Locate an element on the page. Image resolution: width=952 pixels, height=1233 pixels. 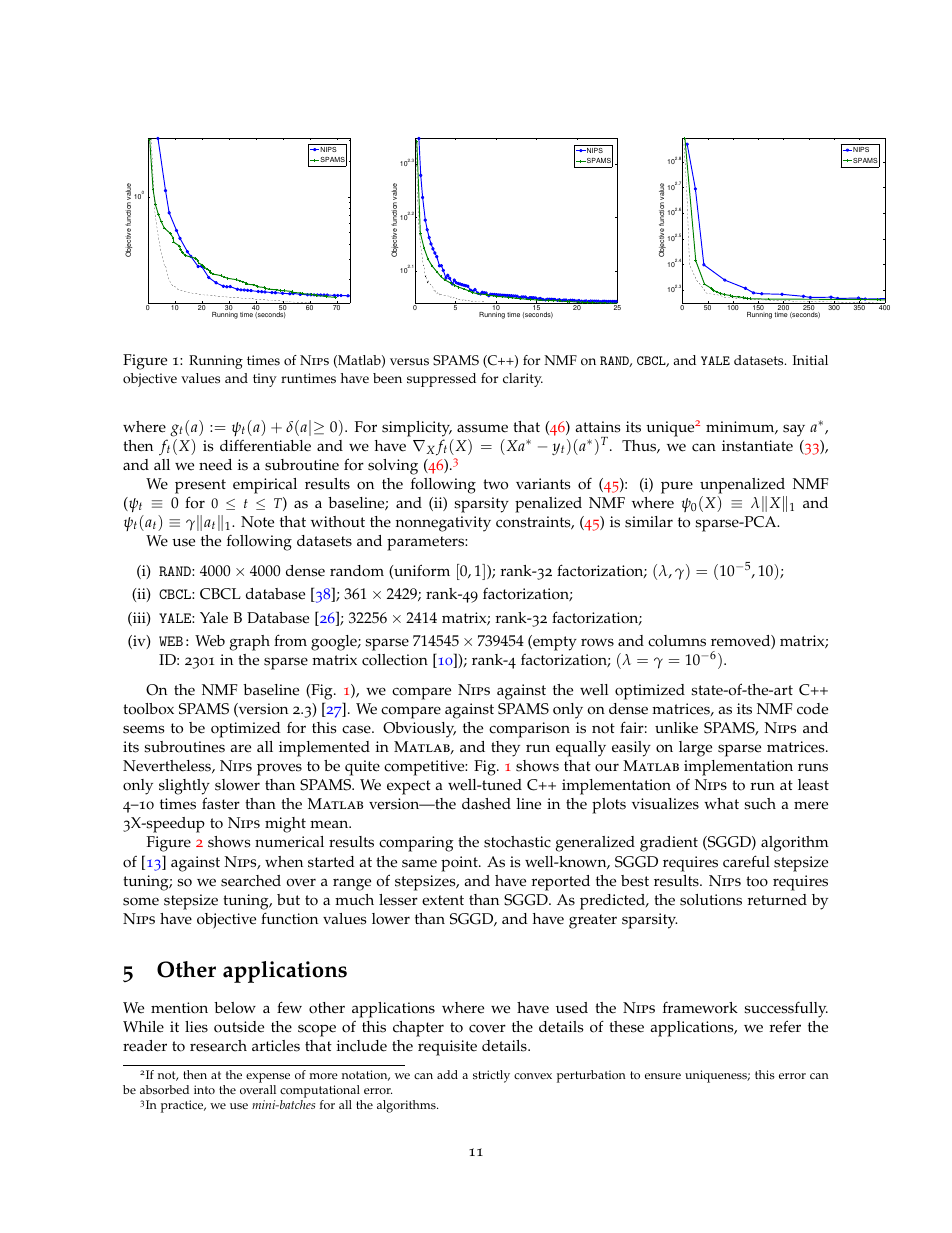
empty is located at coordinates (554, 643).
